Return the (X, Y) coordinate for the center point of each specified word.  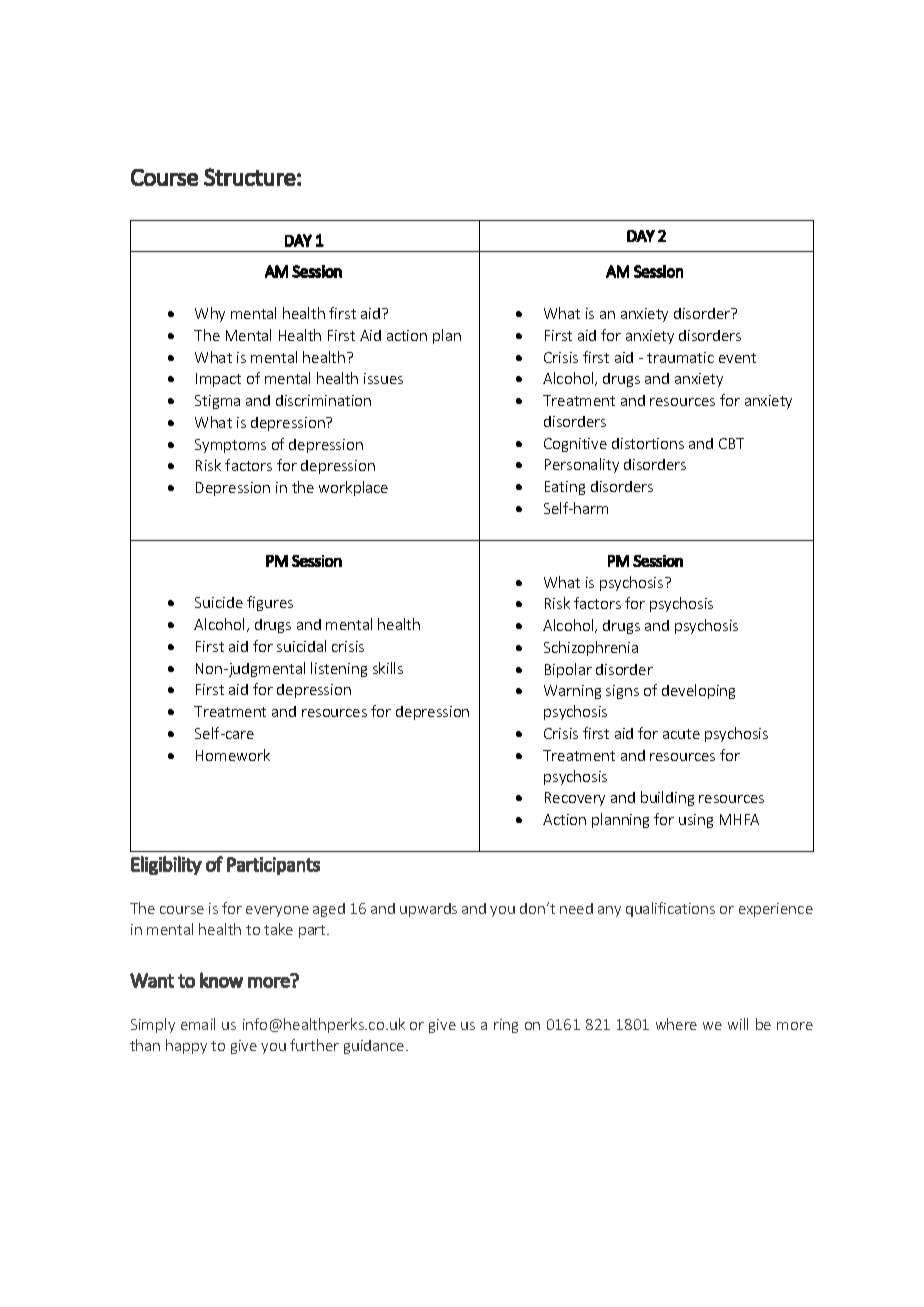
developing (698, 691)
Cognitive (575, 445)
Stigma (217, 402)
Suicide (219, 602)
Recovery (575, 799)
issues (383, 378)
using (696, 821)
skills (388, 668)
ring (506, 1026)
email (198, 1024)
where (676, 1024)
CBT (731, 443)
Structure (250, 177)
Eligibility (166, 865)
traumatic (680, 357)
